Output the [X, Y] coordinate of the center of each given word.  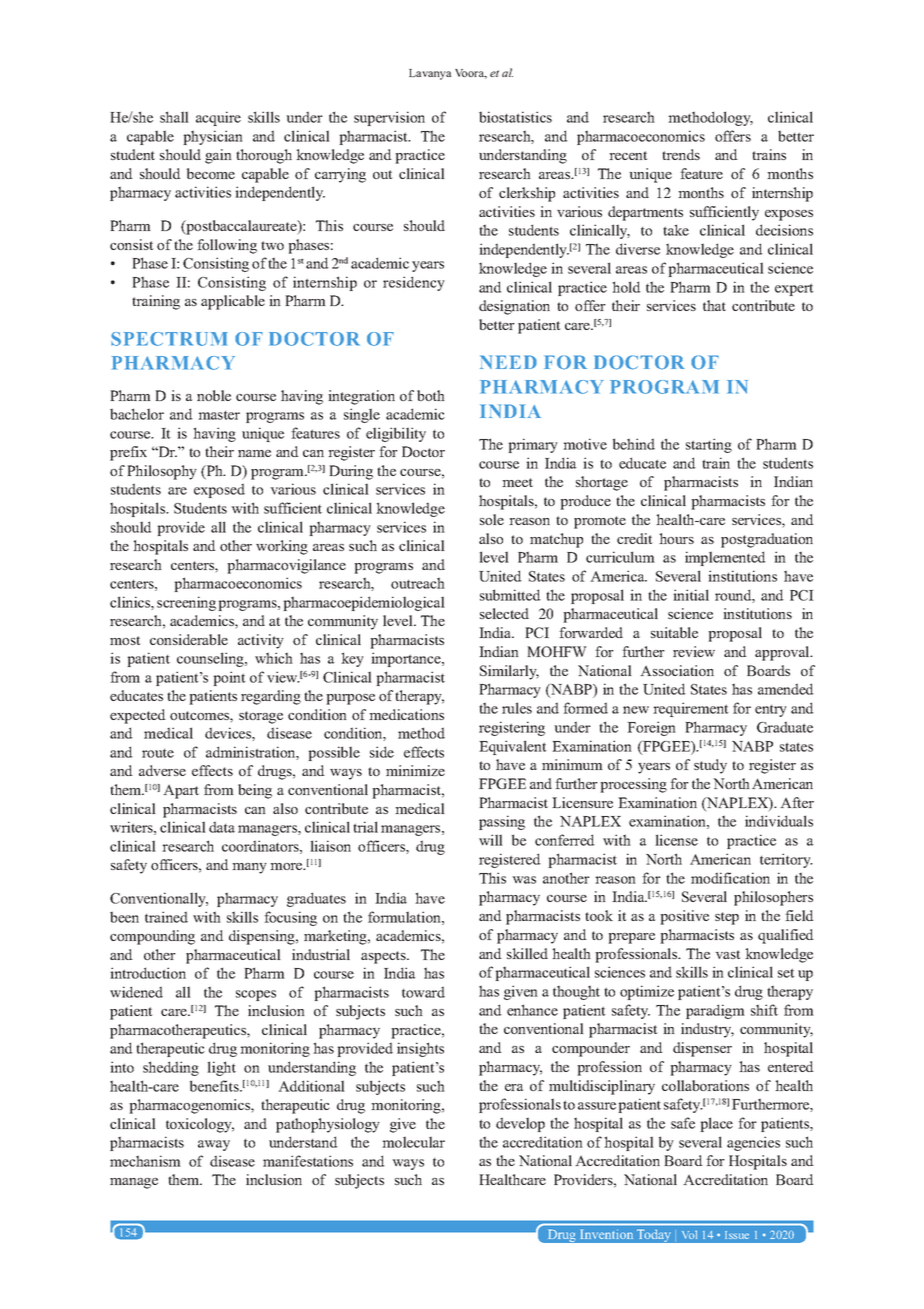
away [214, 1145]
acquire [218, 118]
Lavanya [430, 74]
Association [677, 670]
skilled [527, 953]
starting [709, 445]
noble [214, 395]
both [431, 395]
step [727, 918]
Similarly [509, 672]
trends [681, 154]
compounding [152, 937]
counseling [211, 659]
